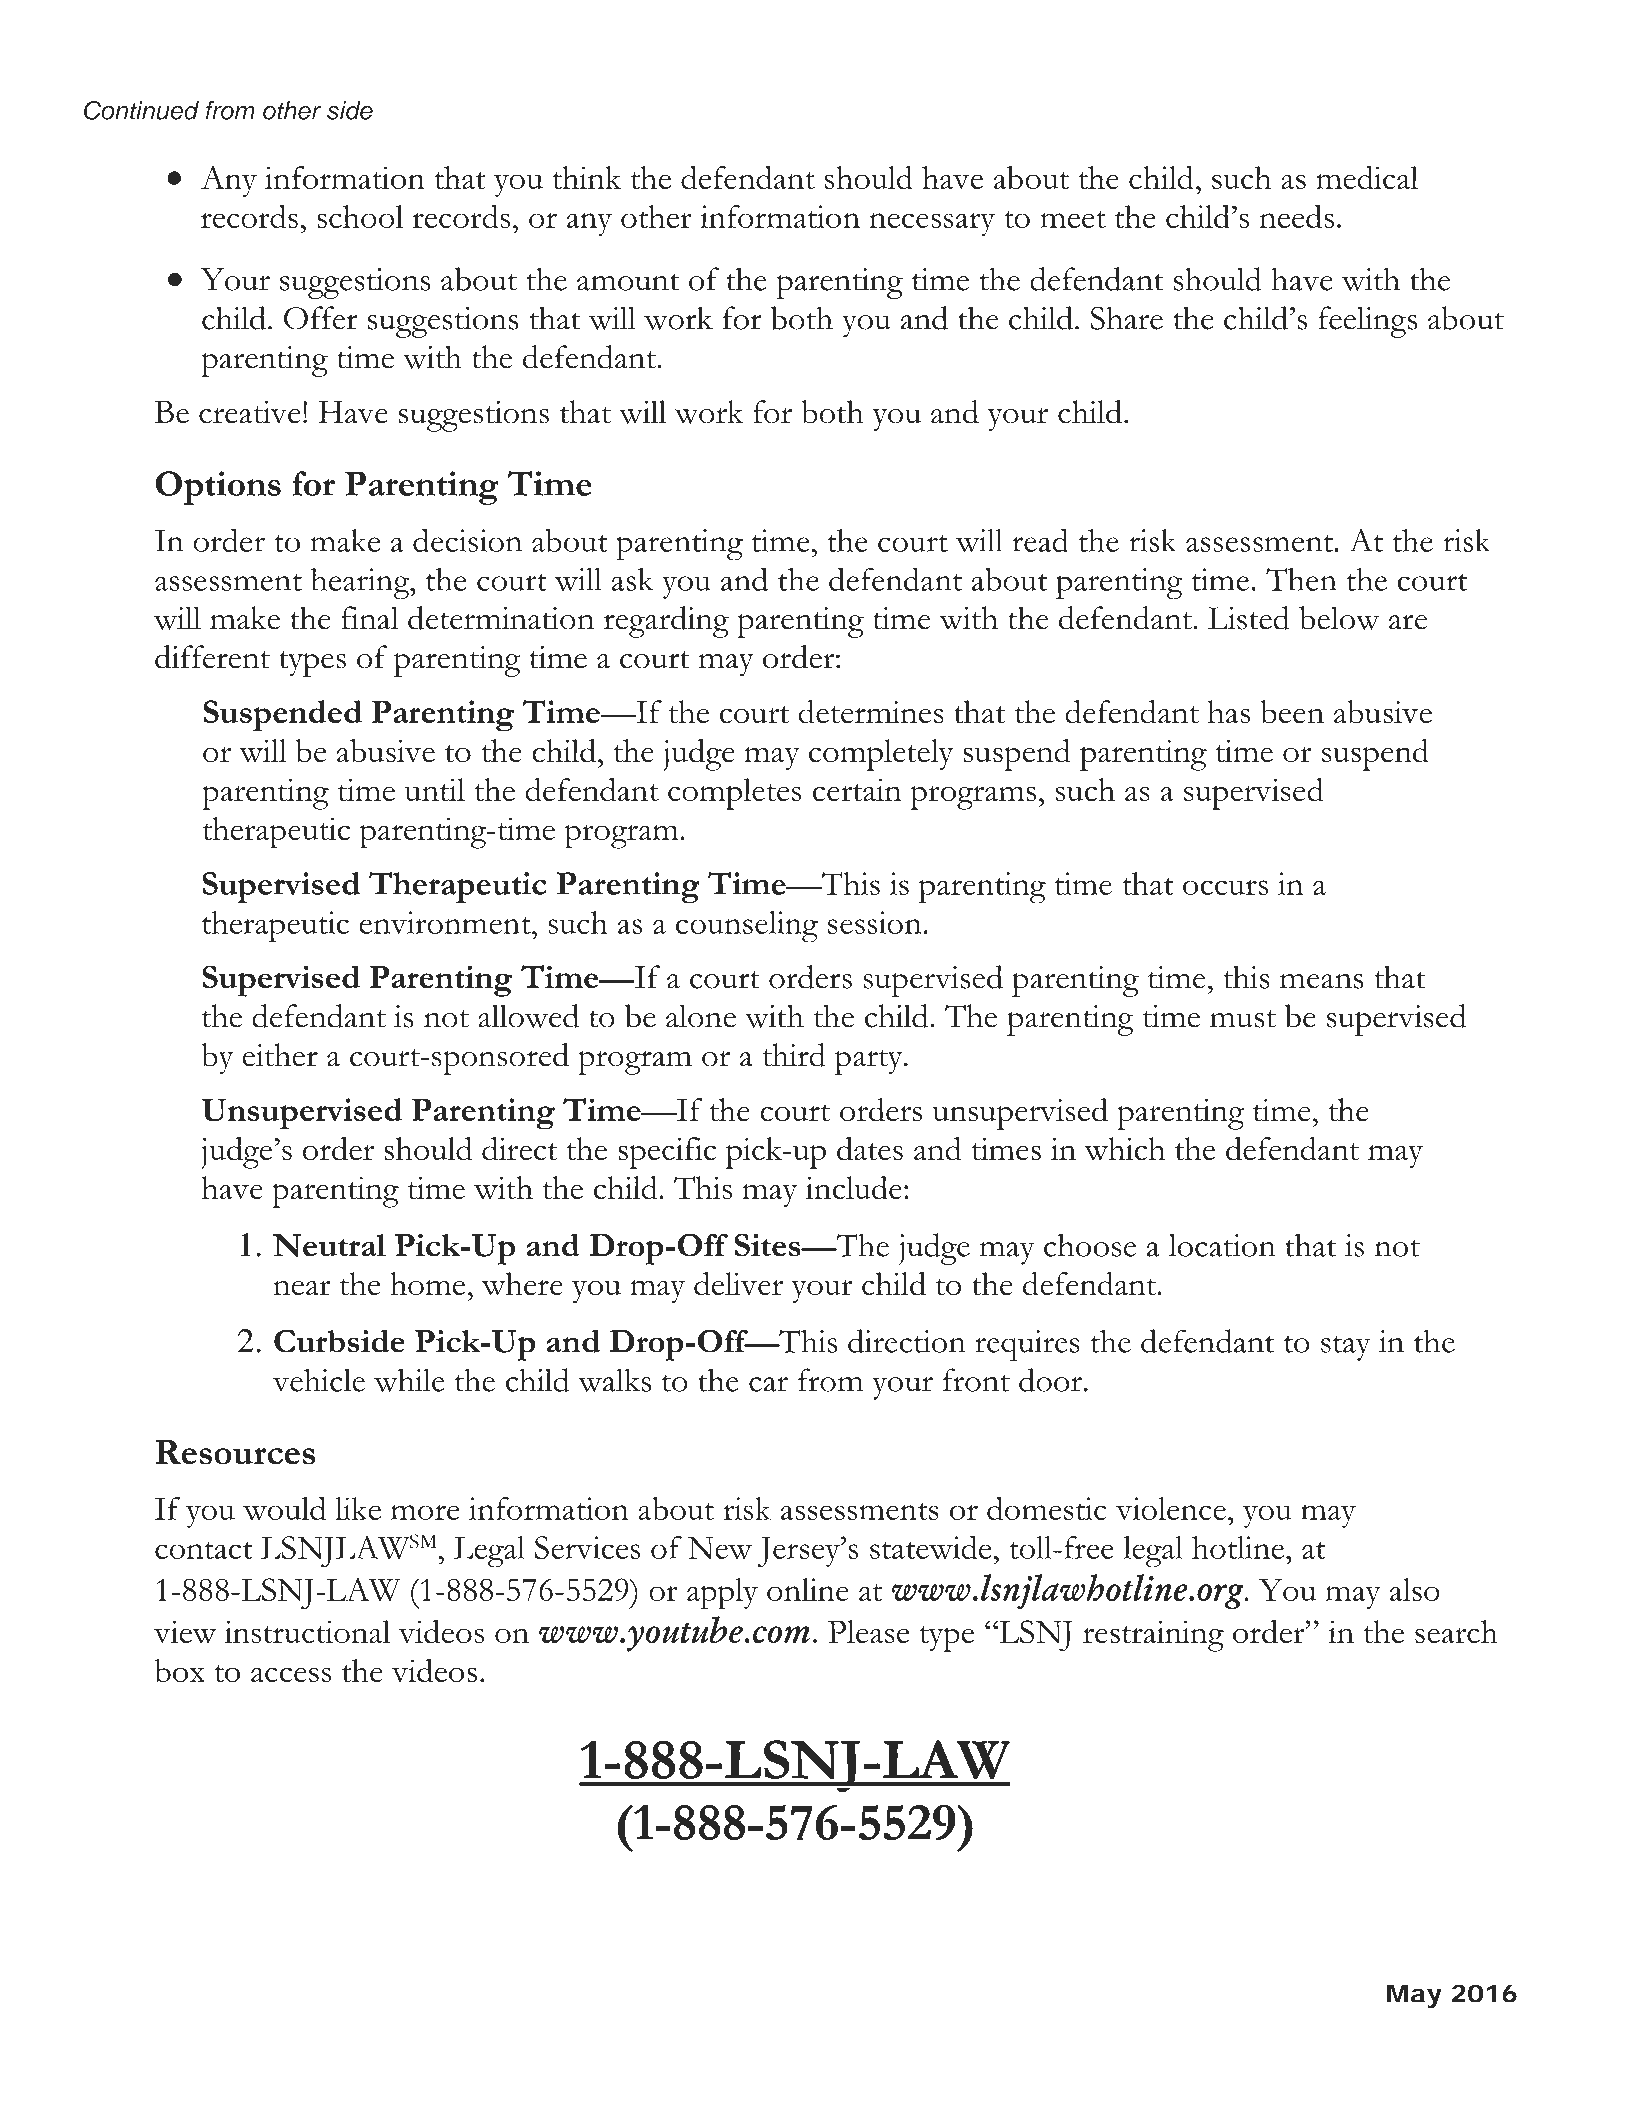 The height and width of the page is (2106, 1628). Describe the element at coordinates (360, 216) in the page. I see `school` at that location.
